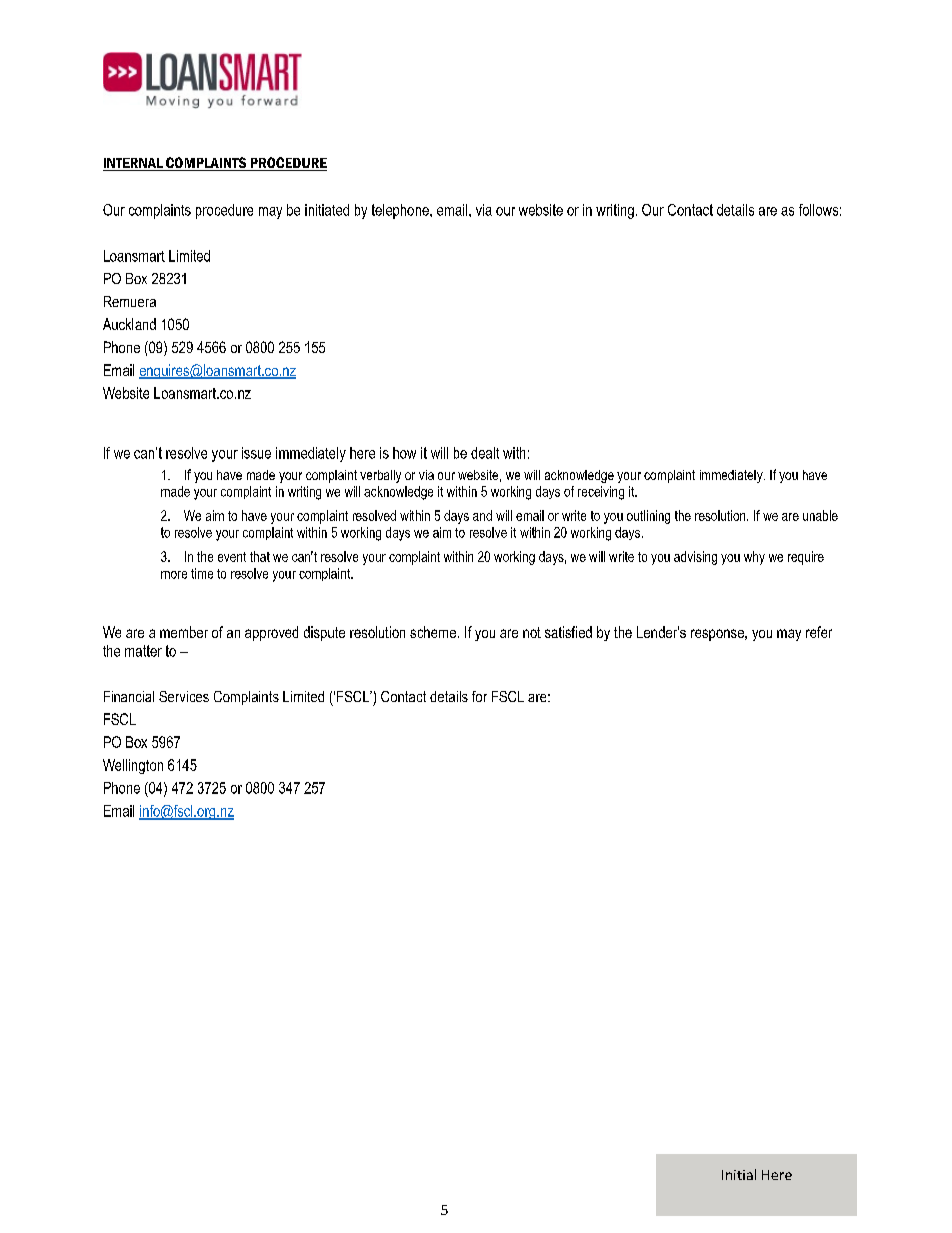  I want to click on not, so click(532, 632).
